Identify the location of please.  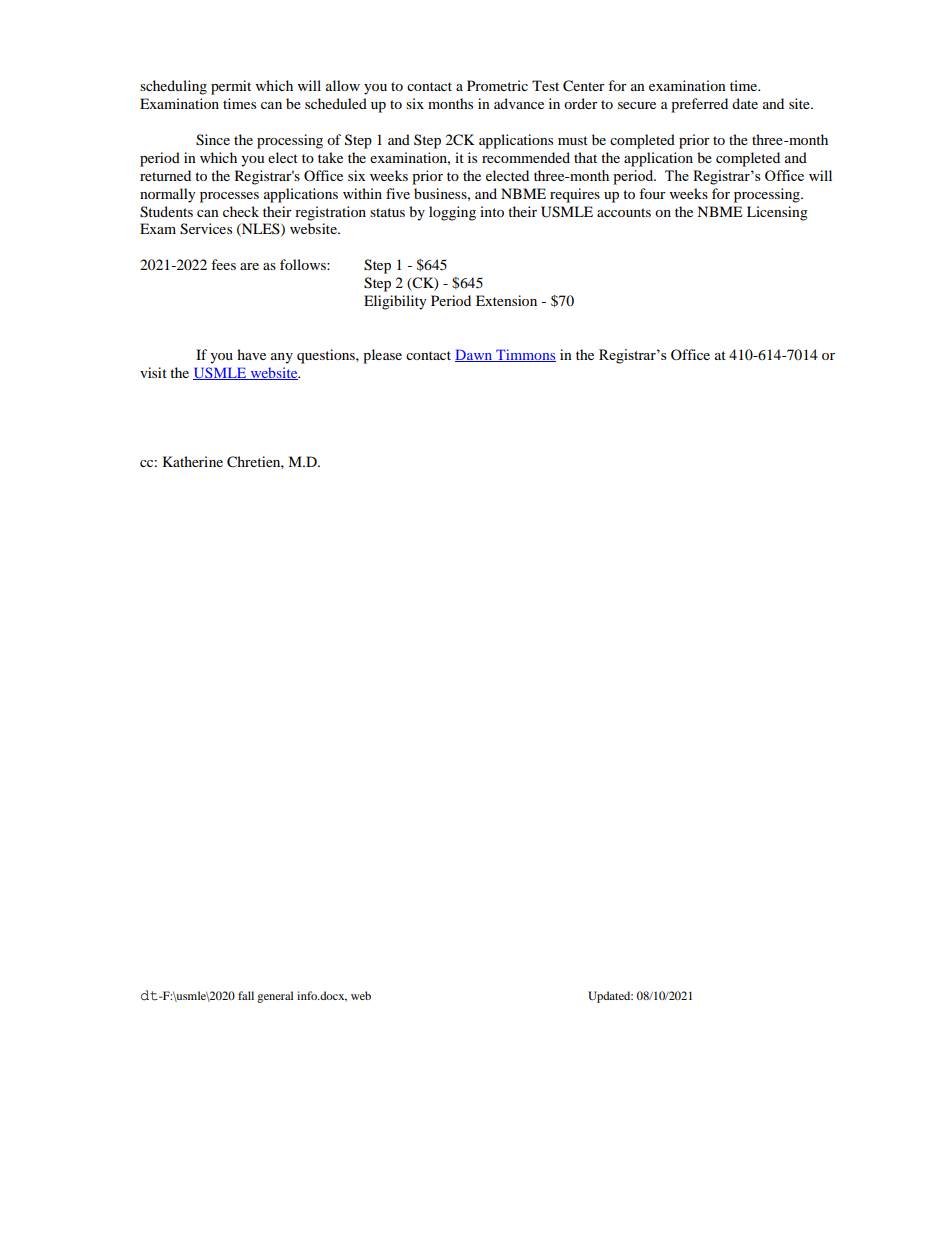
(382, 356).
